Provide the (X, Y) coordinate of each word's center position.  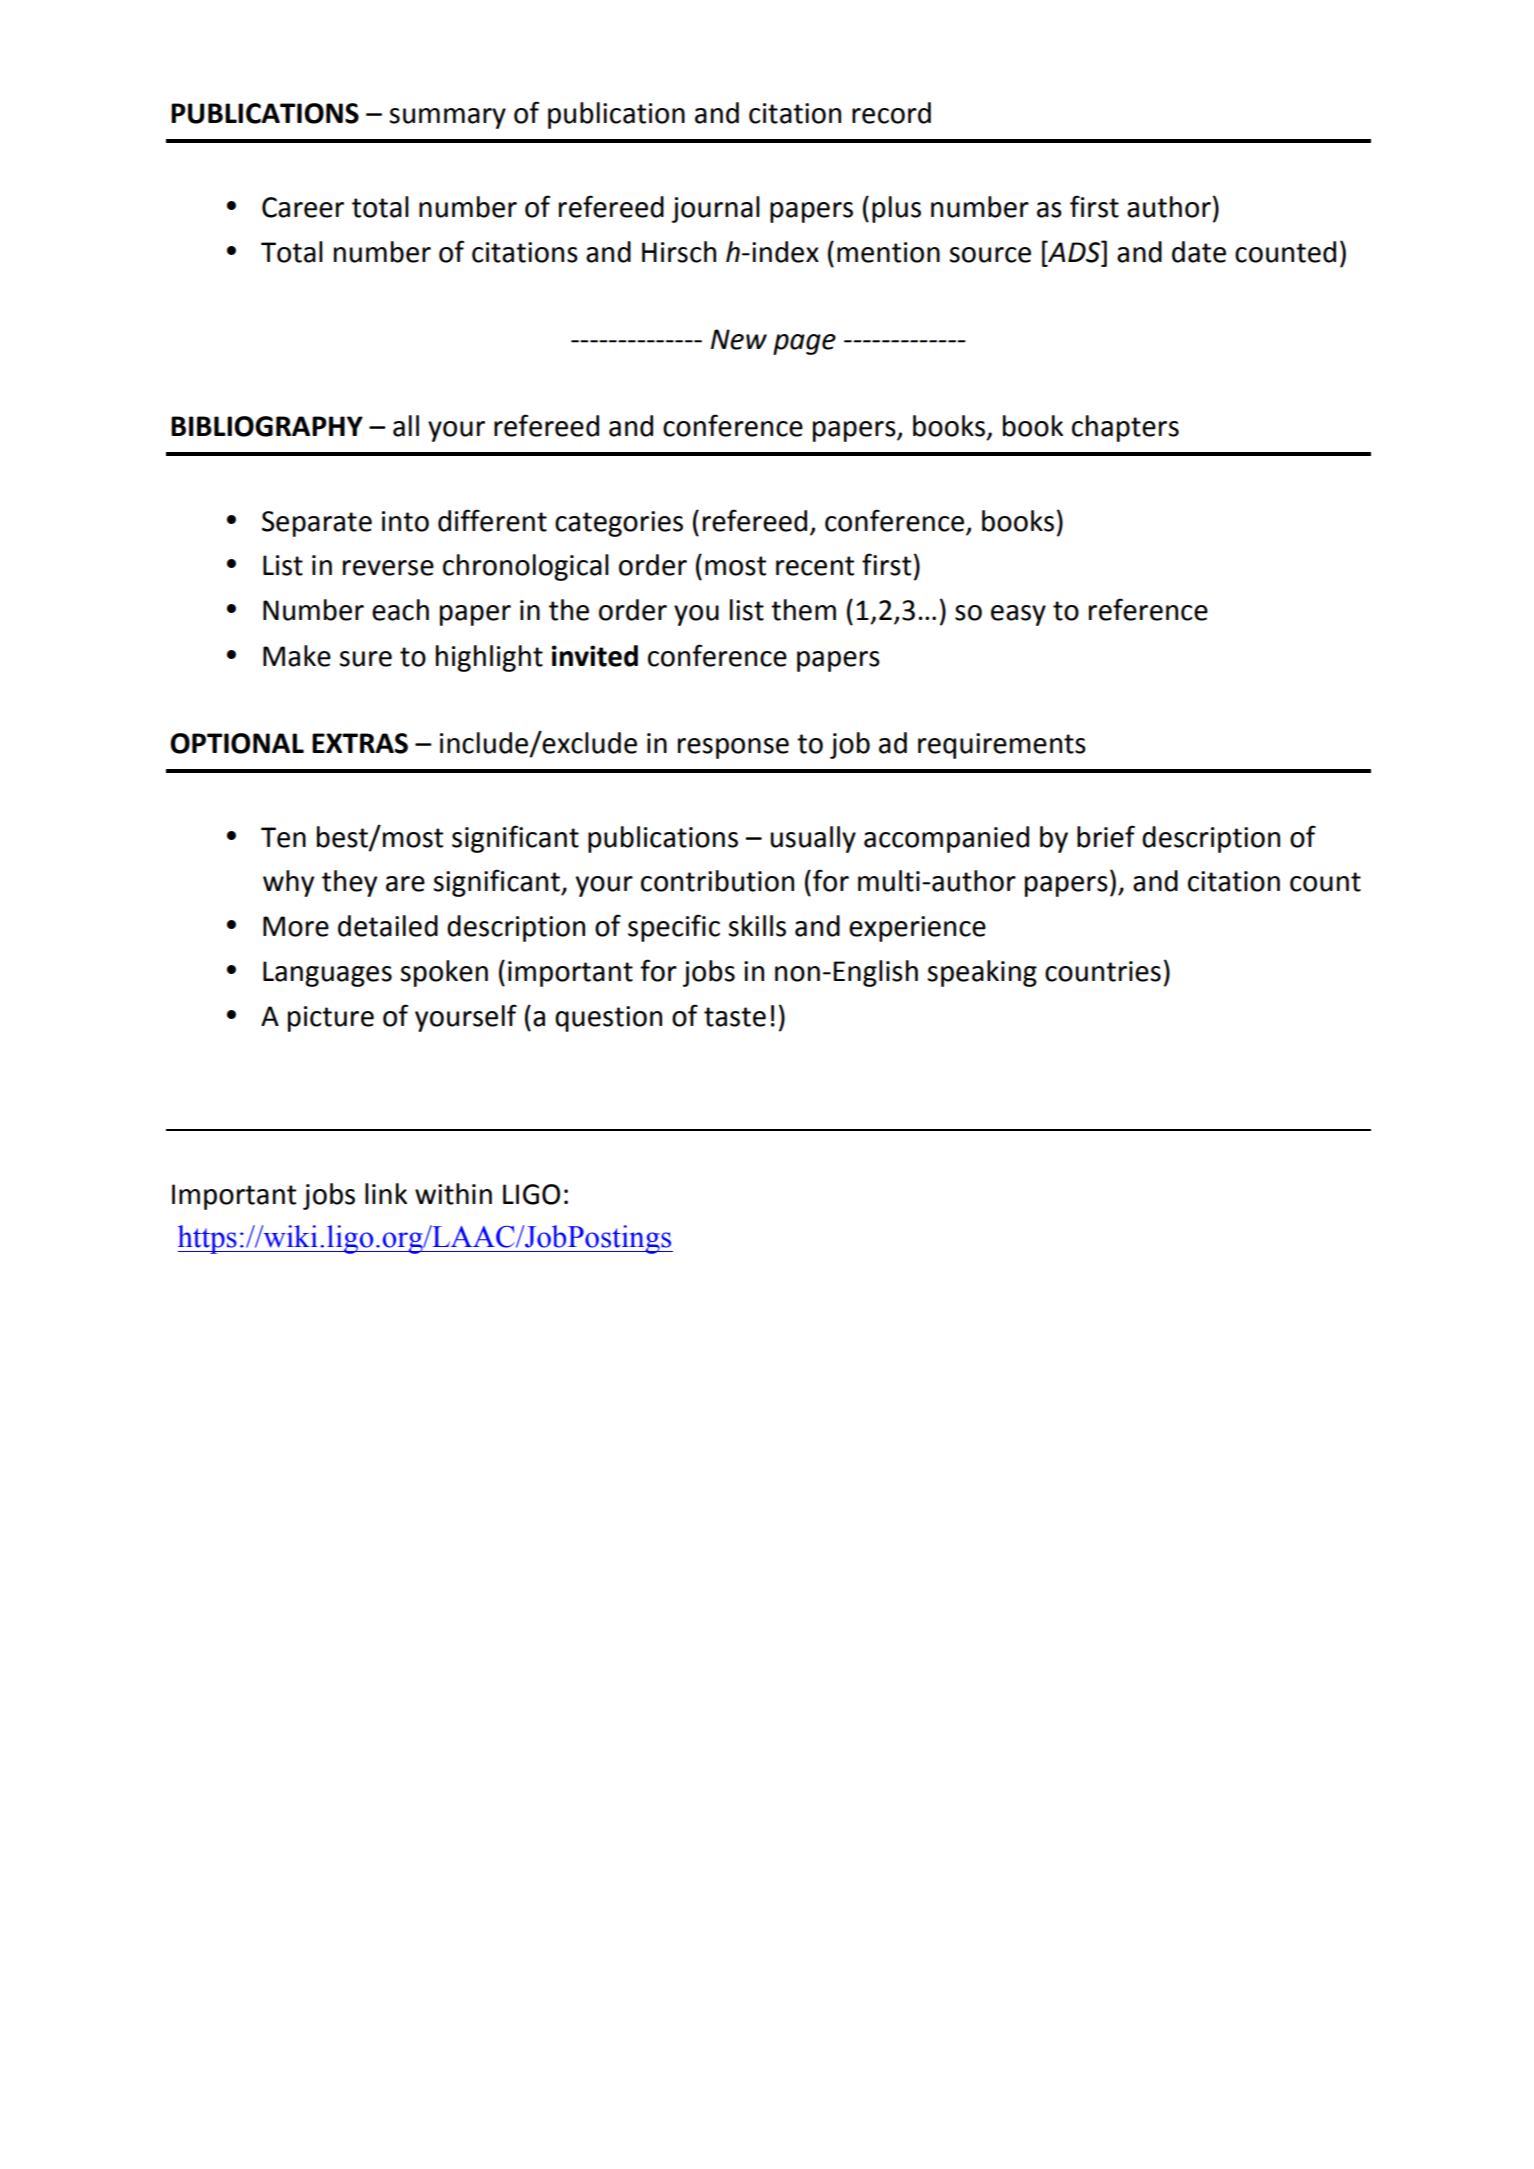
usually (813, 839)
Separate (317, 524)
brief (1106, 836)
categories (619, 524)
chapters (1125, 428)
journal (716, 209)
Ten (283, 837)
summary (448, 118)
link (386, 1193)
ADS (1074, 251)
